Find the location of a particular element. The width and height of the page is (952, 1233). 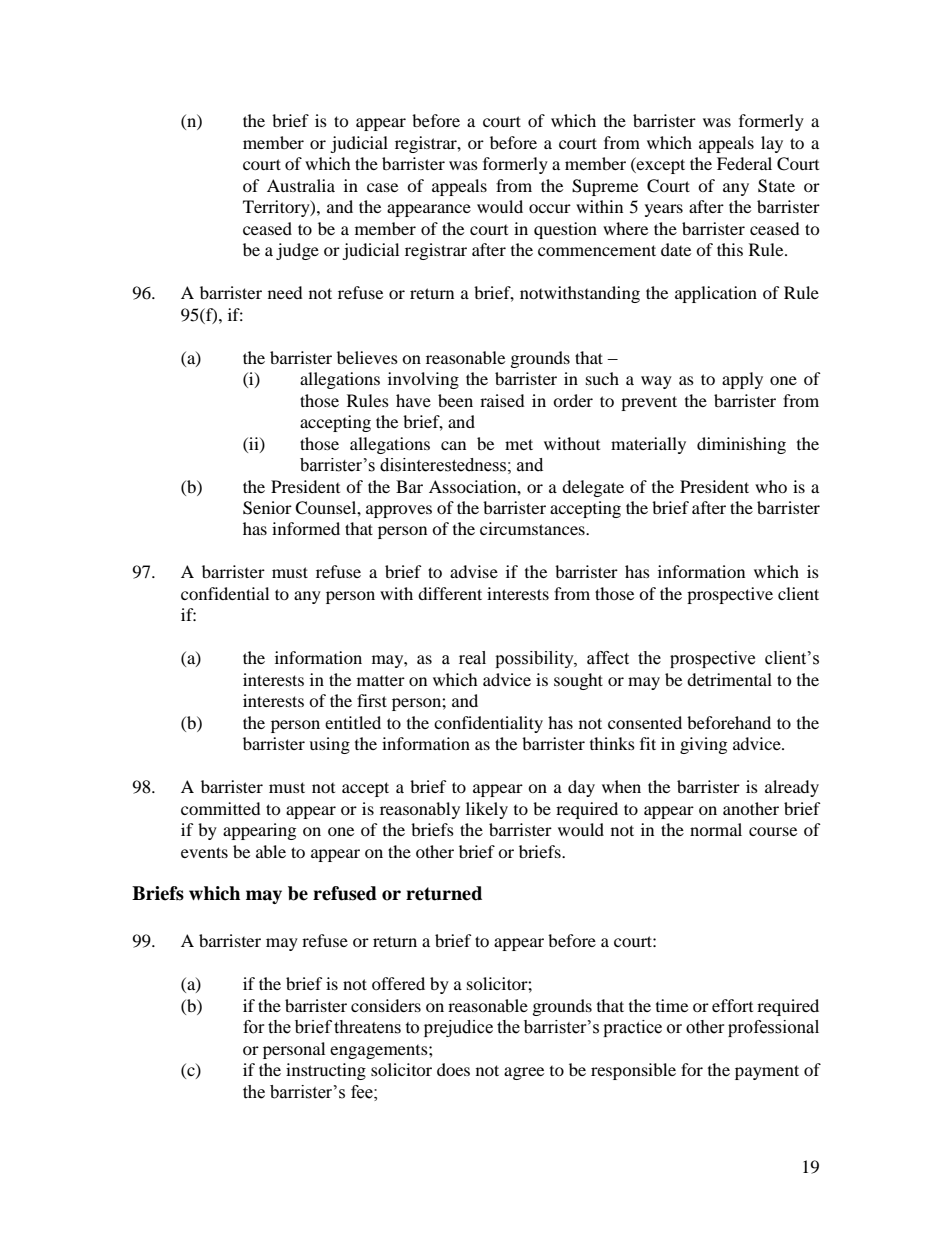

giving is located at coordinates (703, 745).
